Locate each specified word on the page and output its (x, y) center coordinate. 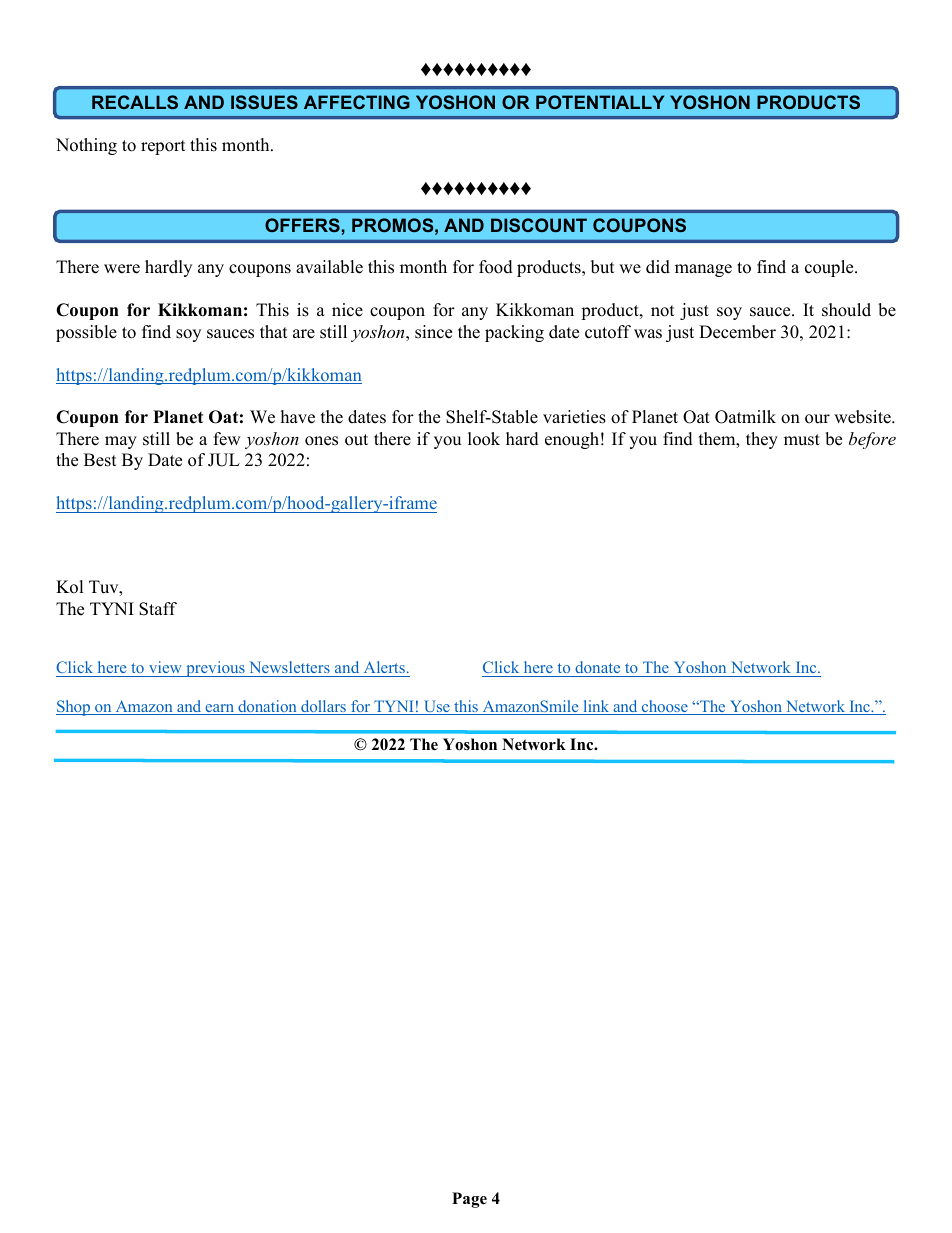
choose (664, 707)
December (737, 332)
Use (436, 707)
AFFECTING (357, 102)
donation (267, 707)
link (596, 707)
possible (86, 333)
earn (220, 709)
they (762, 440)
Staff (158, 609)
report (163, 147)
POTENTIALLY (600, 102)
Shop (74, 708)
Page (469, 1200)
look (484, 439)
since (433, 332)
